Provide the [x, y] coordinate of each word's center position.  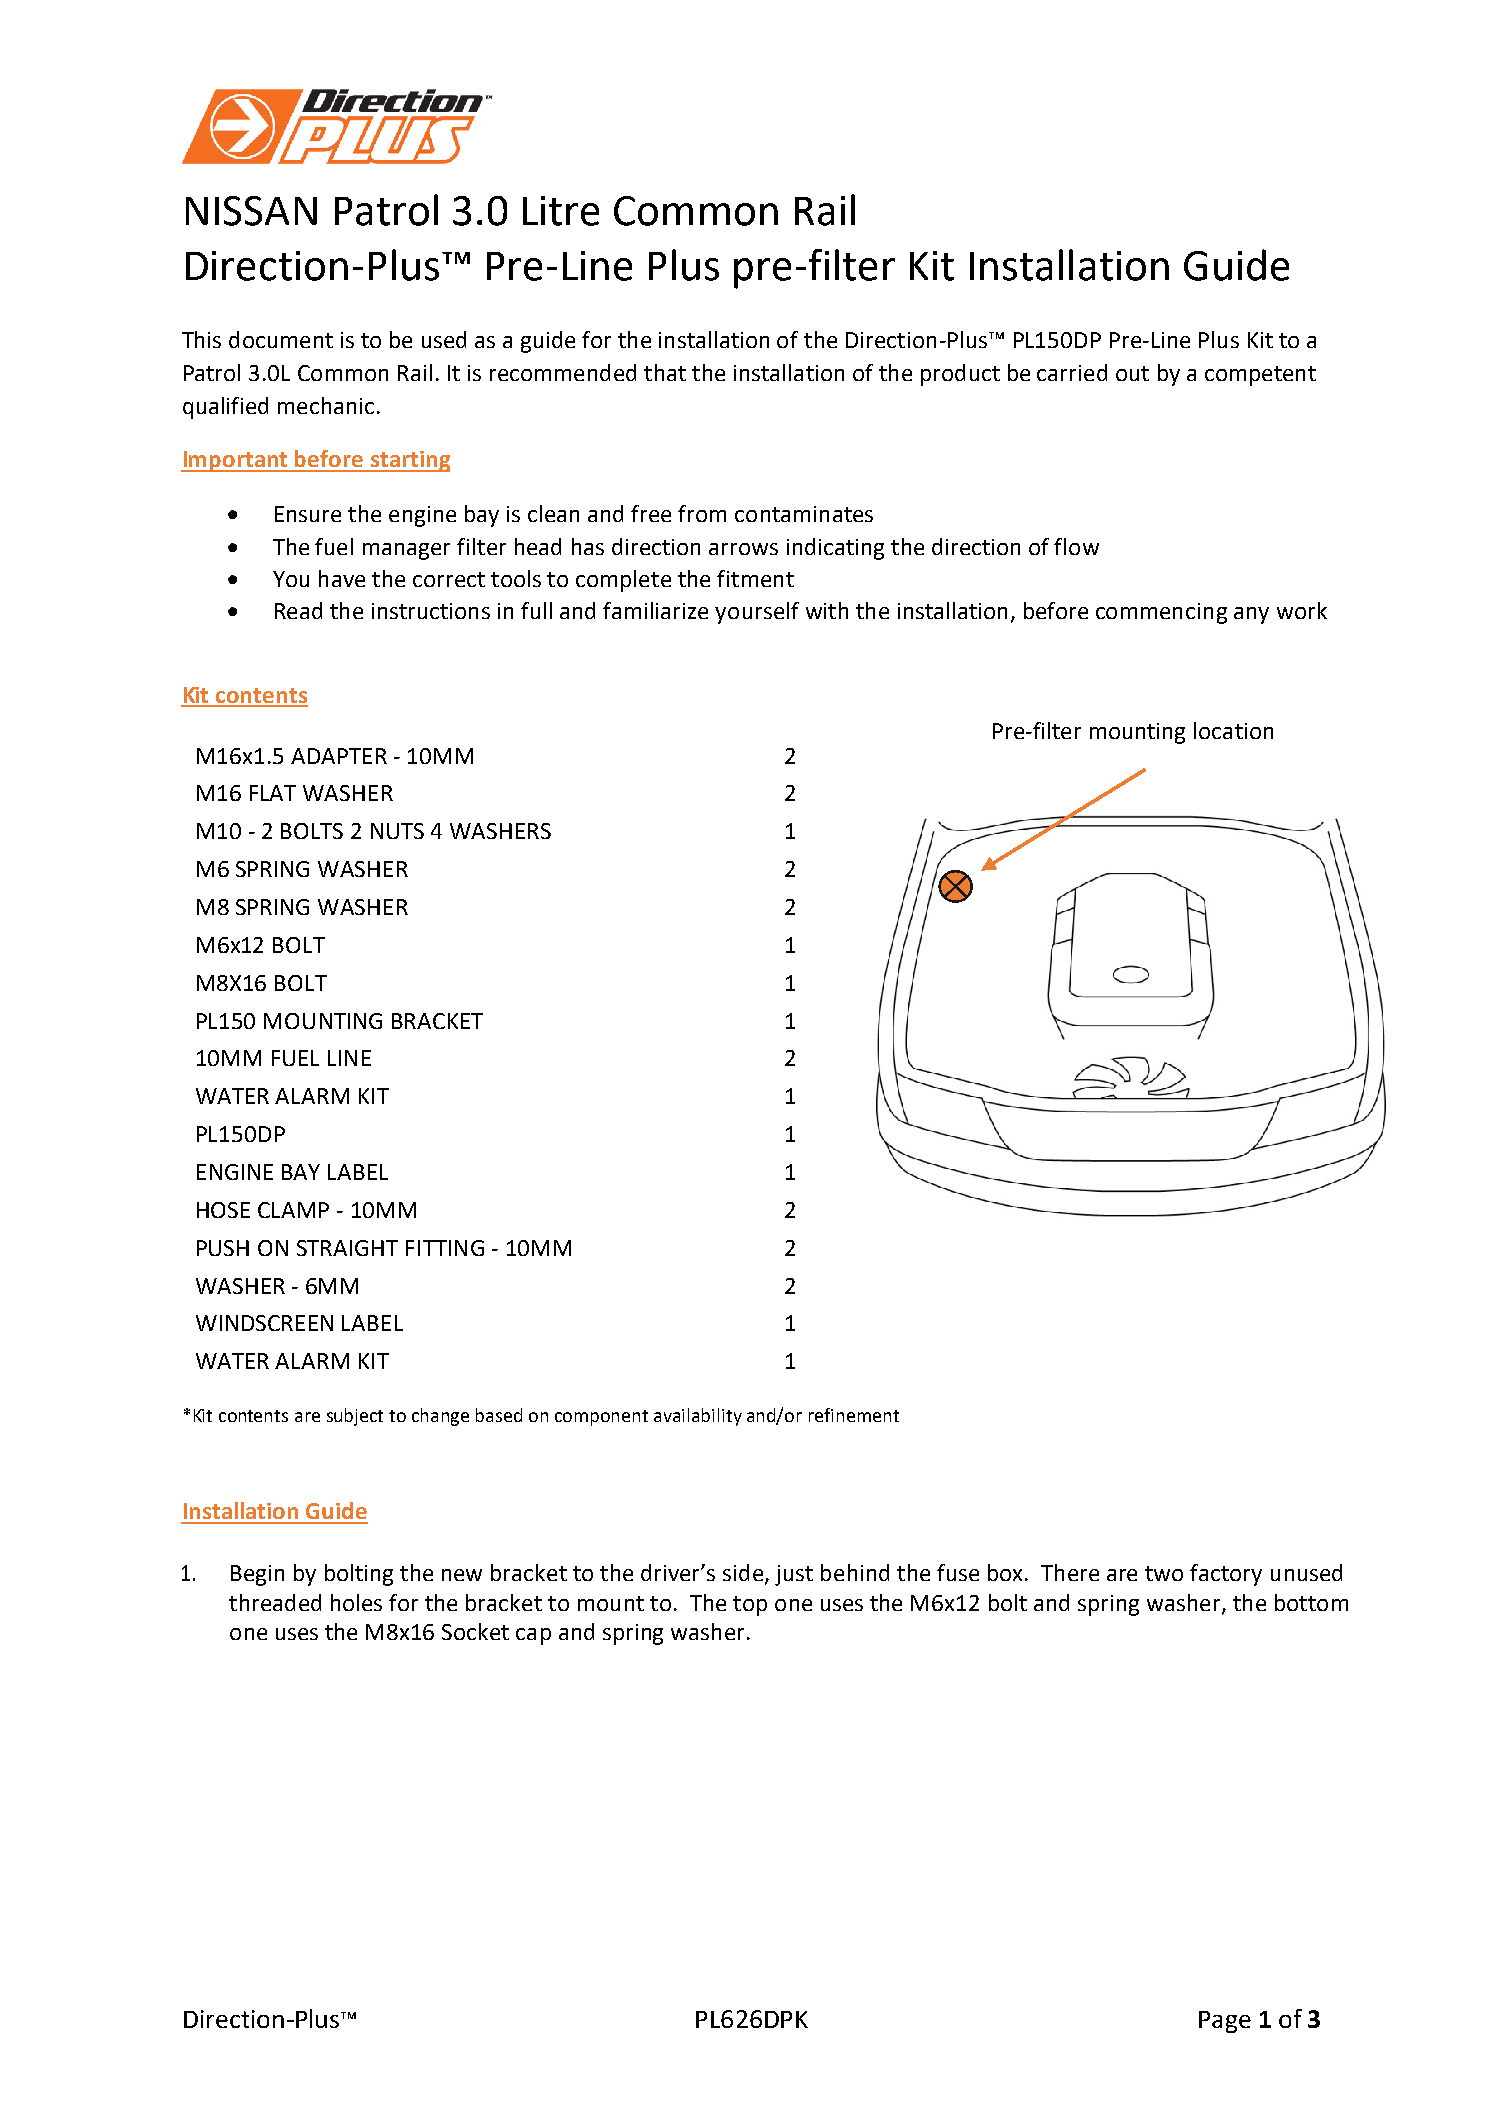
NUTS [397, 831]
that [665, 372]
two [1164, 1573]
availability [698, 1417]
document [281, 339]
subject [355, 1417]
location [1233, 730]
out [1132, 373]
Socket [475, 1631]
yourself [757, 613]
